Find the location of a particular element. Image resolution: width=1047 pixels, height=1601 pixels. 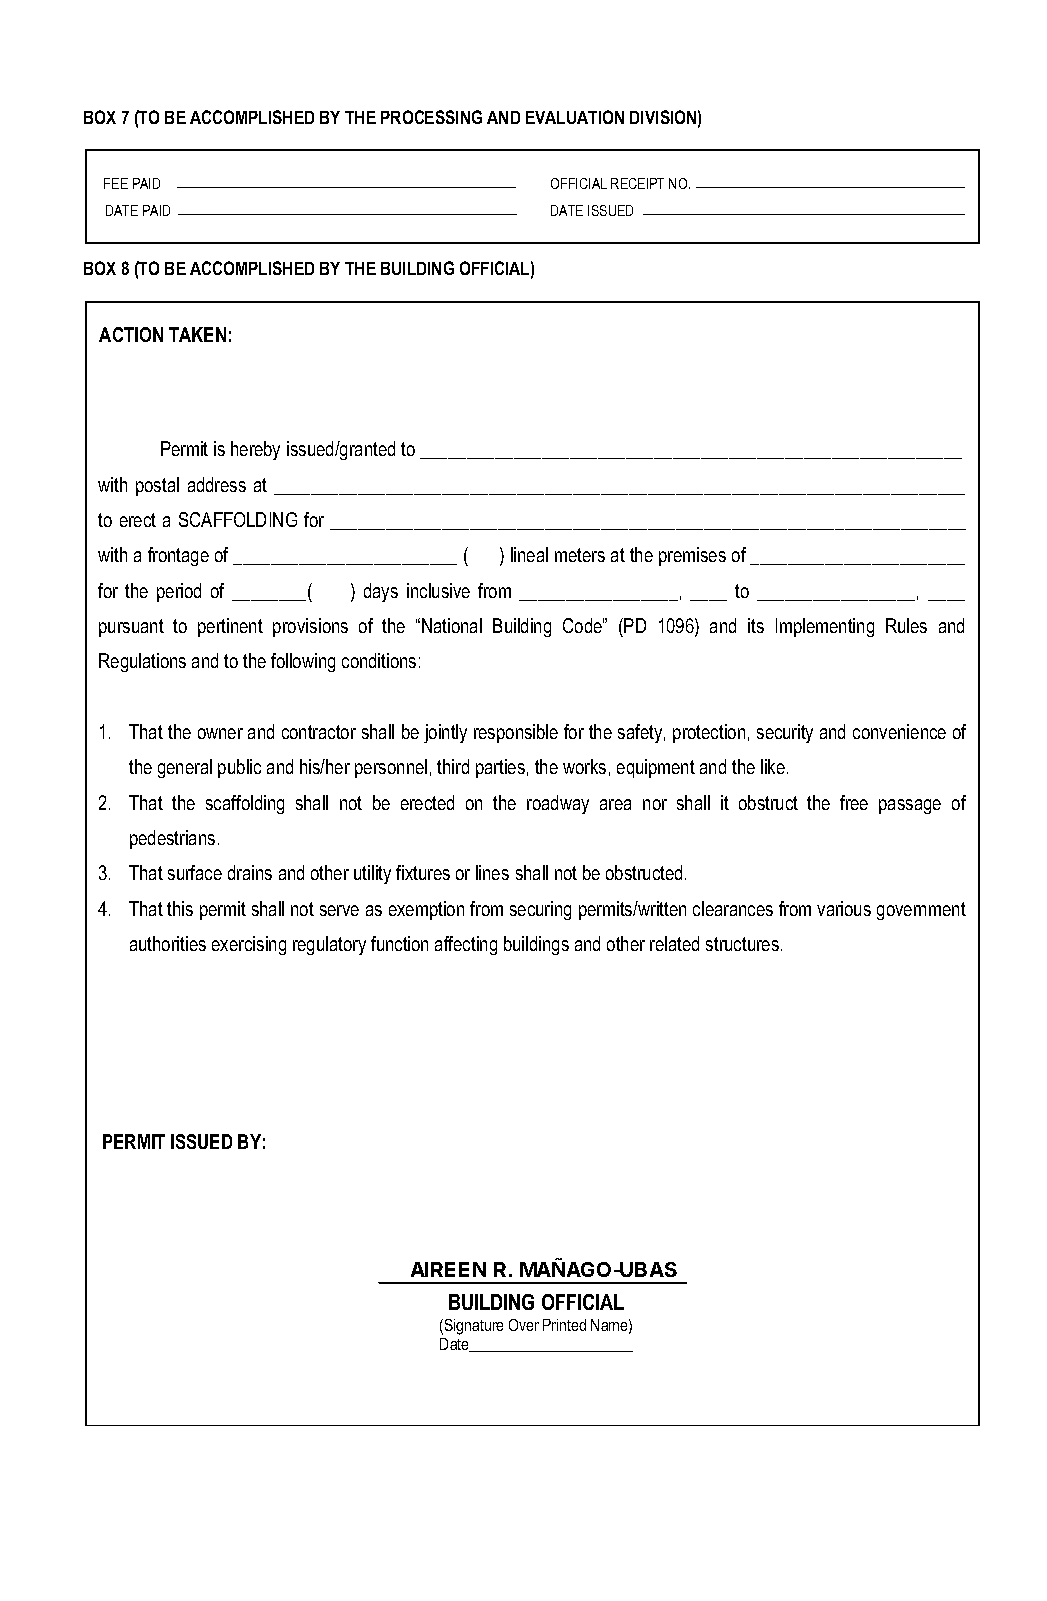

FEE is located at coordinates (116, 183).
